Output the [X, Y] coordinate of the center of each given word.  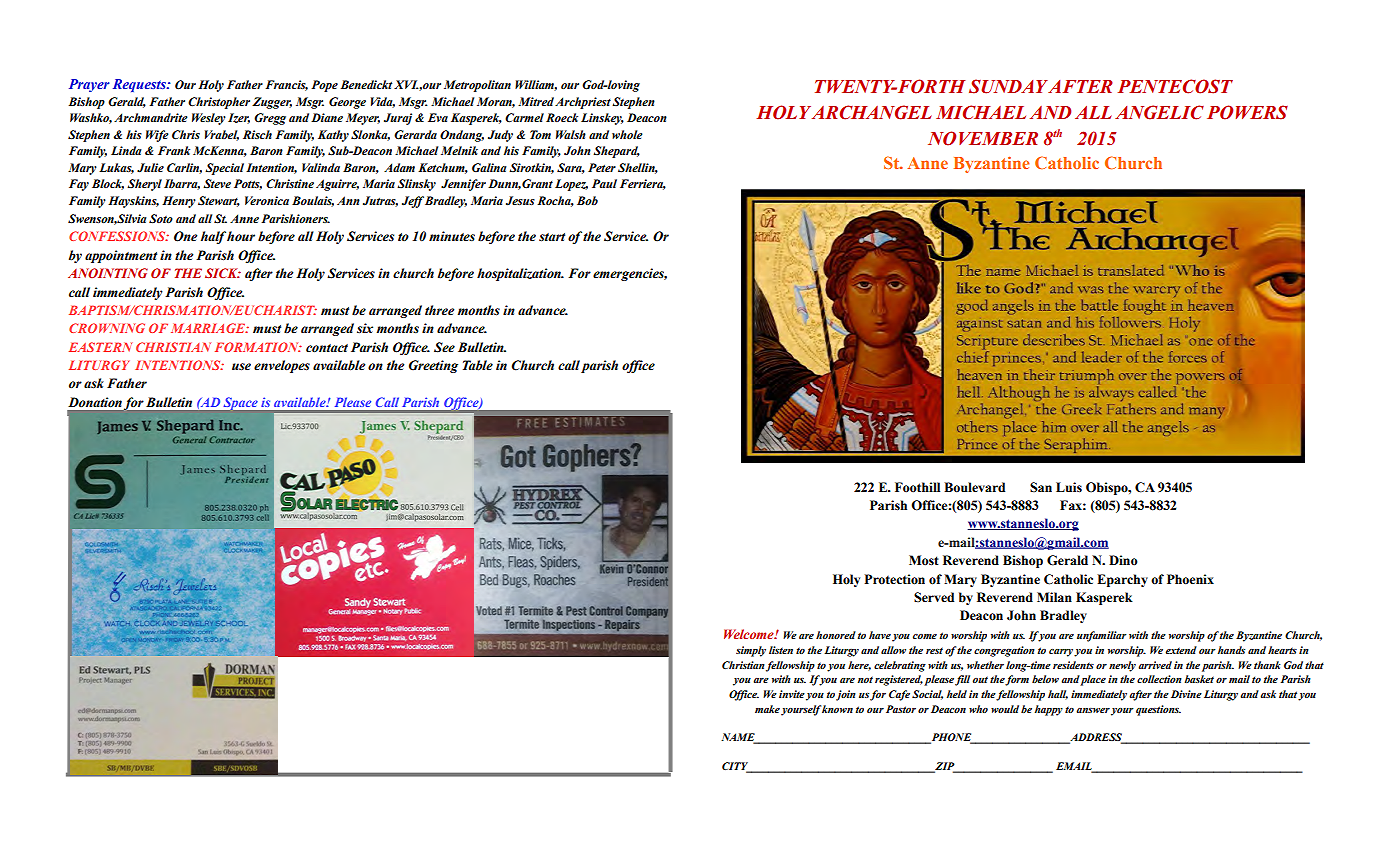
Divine [1186, 694]
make [767, 709]
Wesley [209, 119]
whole [627, 134]
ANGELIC [1159, 112]
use [241, 367]
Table [478, 365]
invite [792, 694]
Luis [1069, 487]
